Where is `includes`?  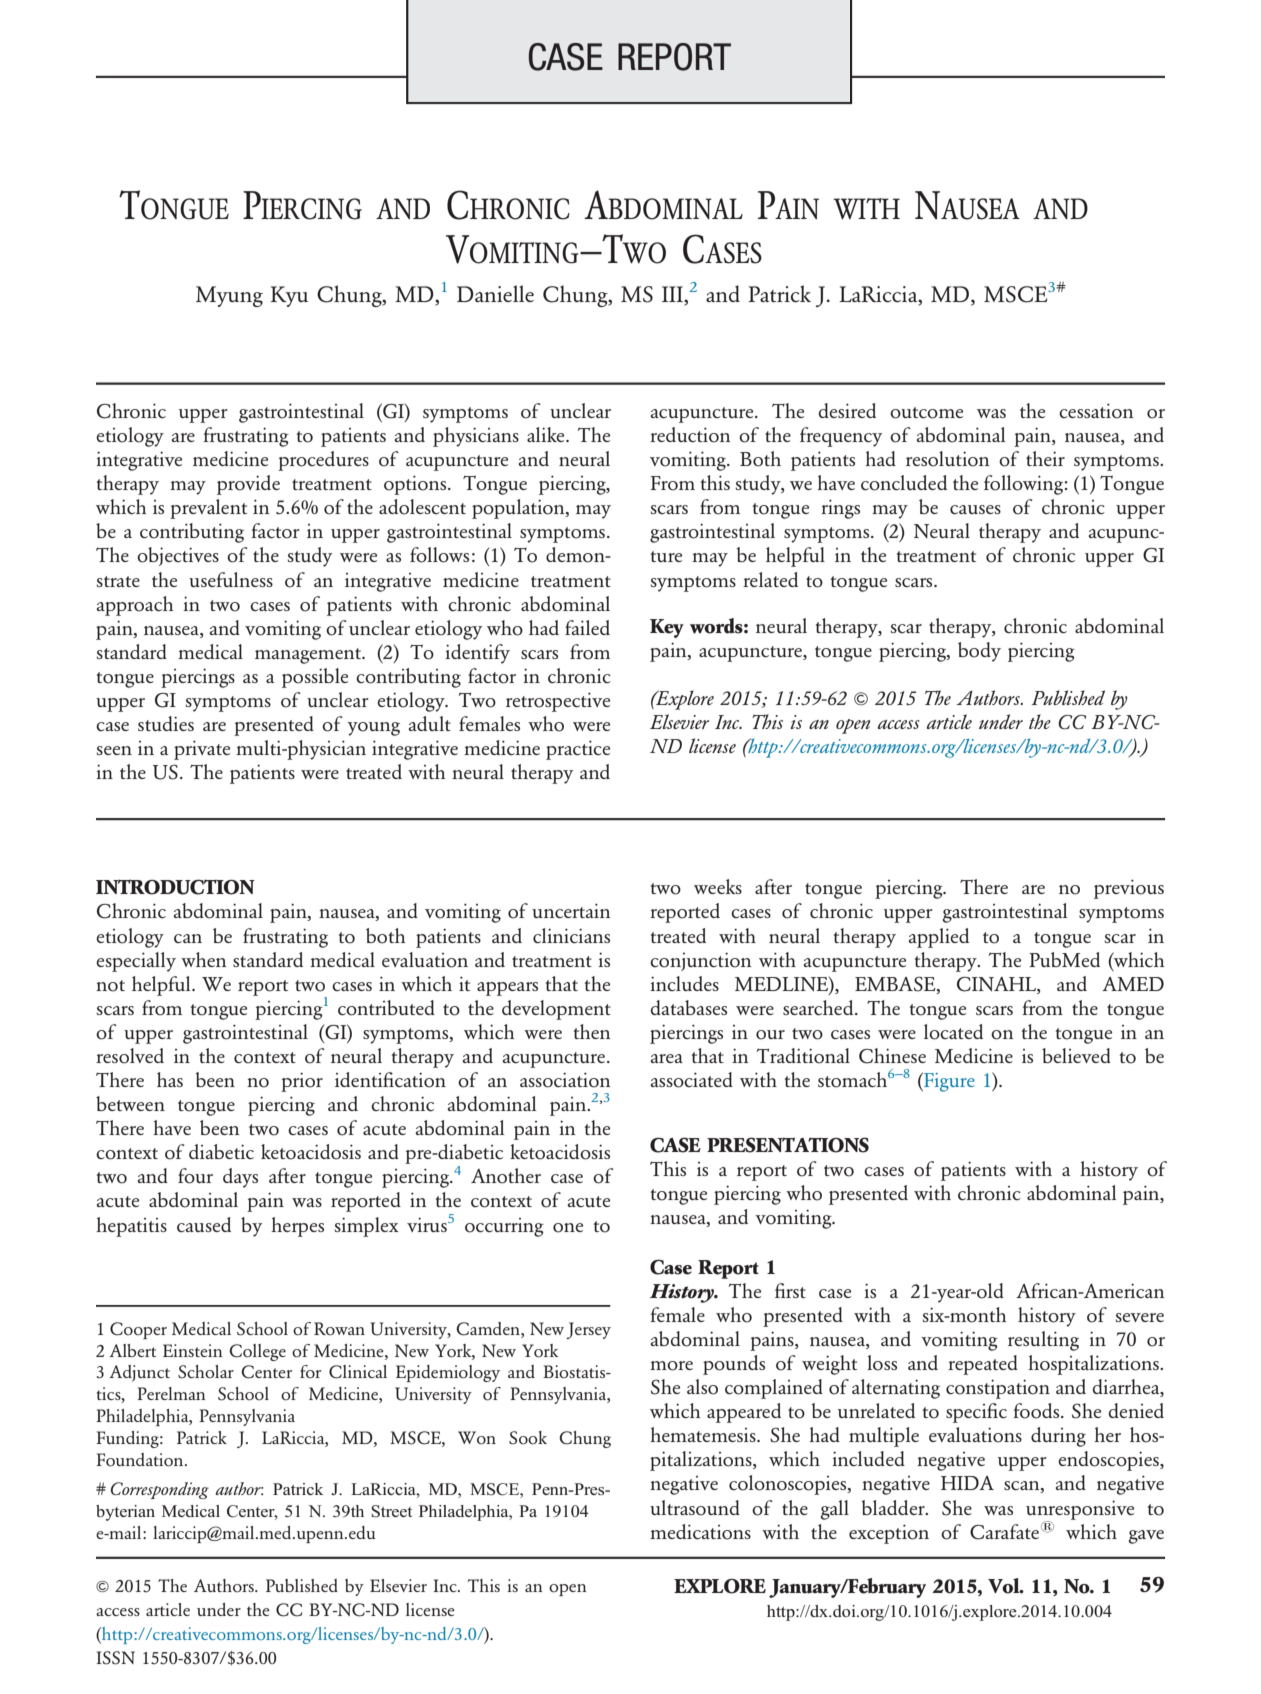
includes is located at coordinates (684, 983).
